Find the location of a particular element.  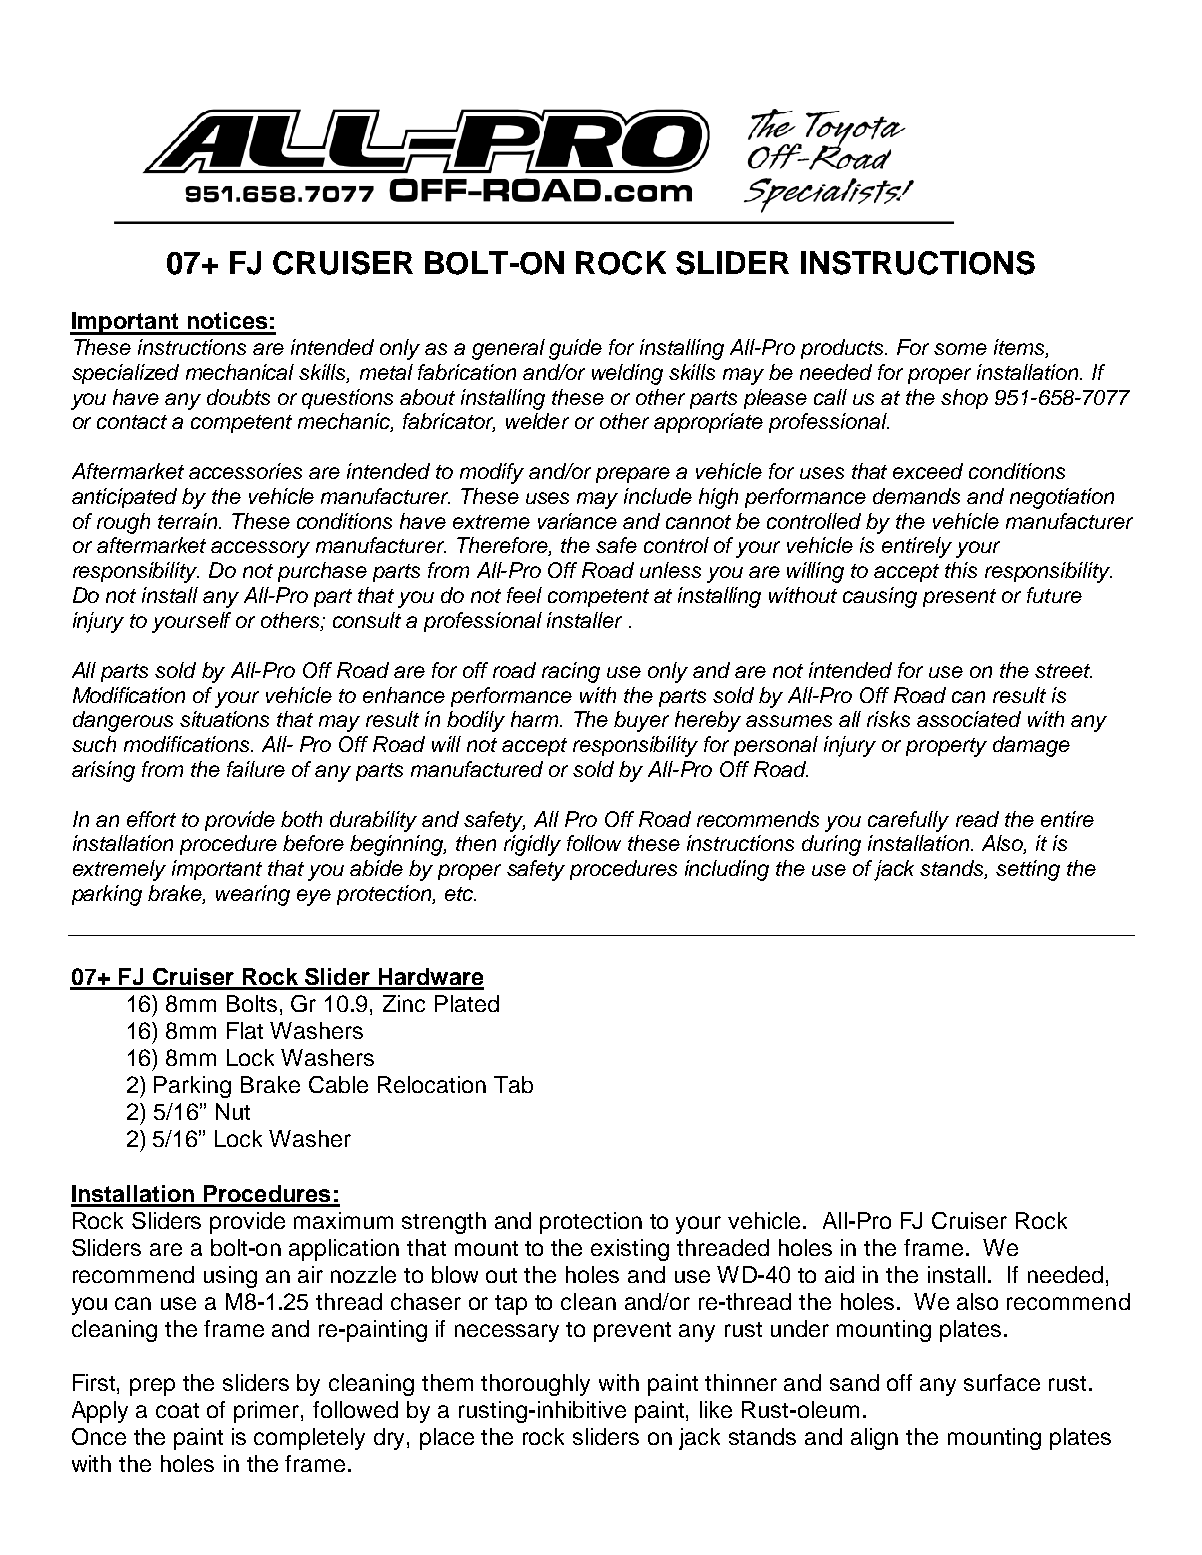

setting is located at coordinates (1028, 870).
